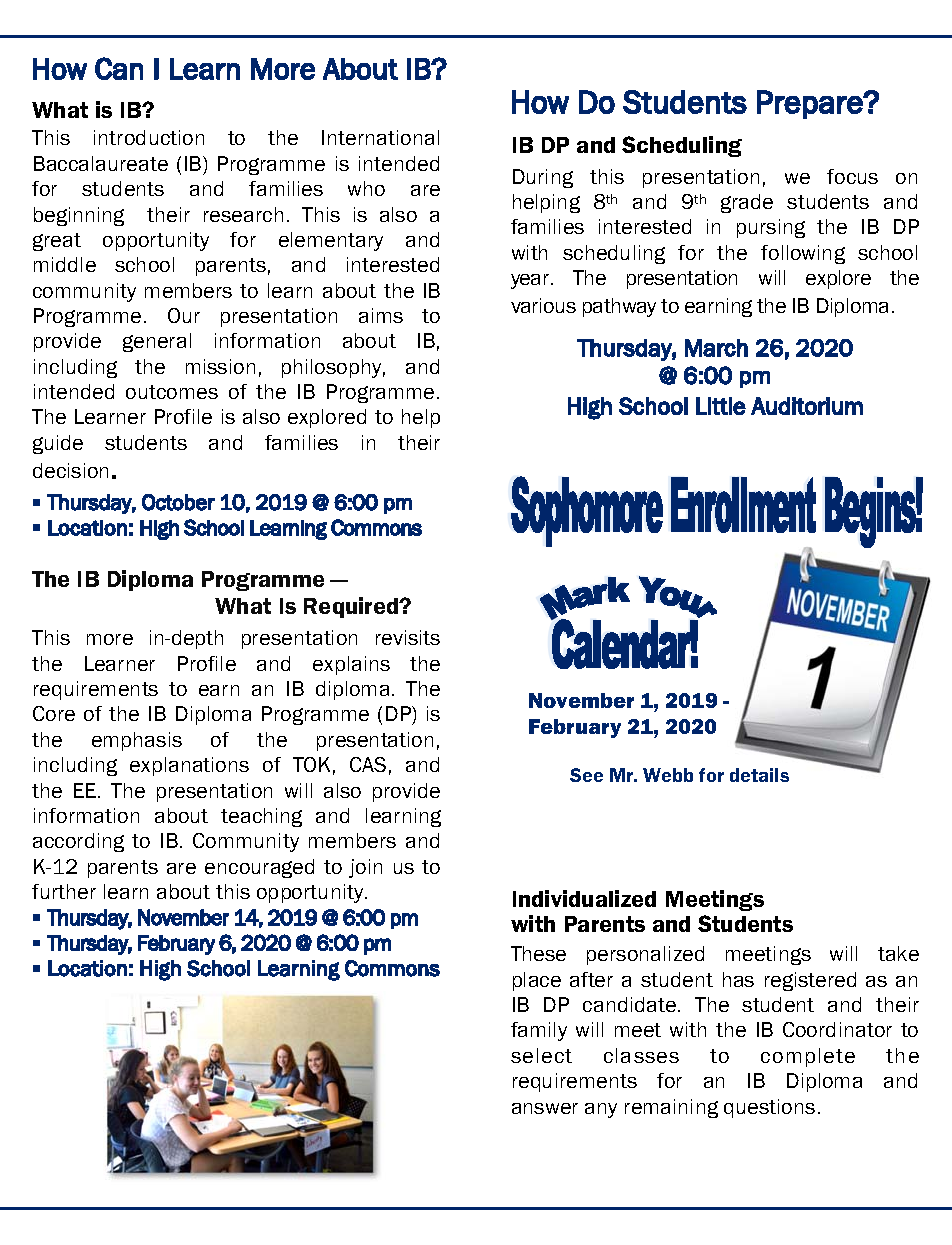 This document has width=952, height=1245. What do you see at coordinates (541, 1055) in the document?
I see `select` at bounding box center [541, 1055].
